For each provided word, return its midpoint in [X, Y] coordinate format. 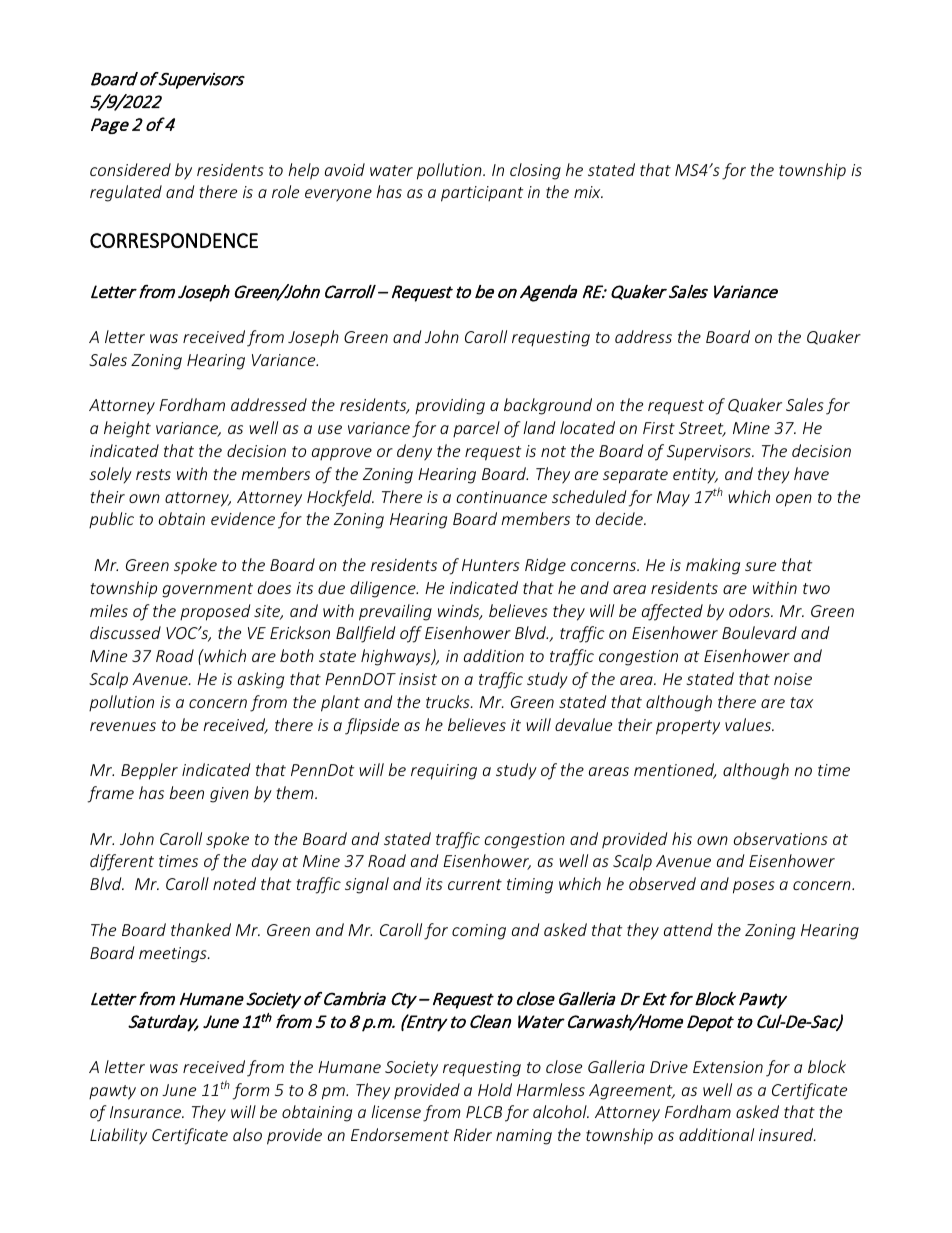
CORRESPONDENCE [174, 240]
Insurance [147, 1112]
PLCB [484, 1112]
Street [702, 429]
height [127, 429]
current [475, 884]
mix [588, 192]
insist [418, 679]
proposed [215, 612]
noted [234, 883]
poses [754, 887]
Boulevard [759, 632]
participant [482, 194]
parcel [476, 429]
